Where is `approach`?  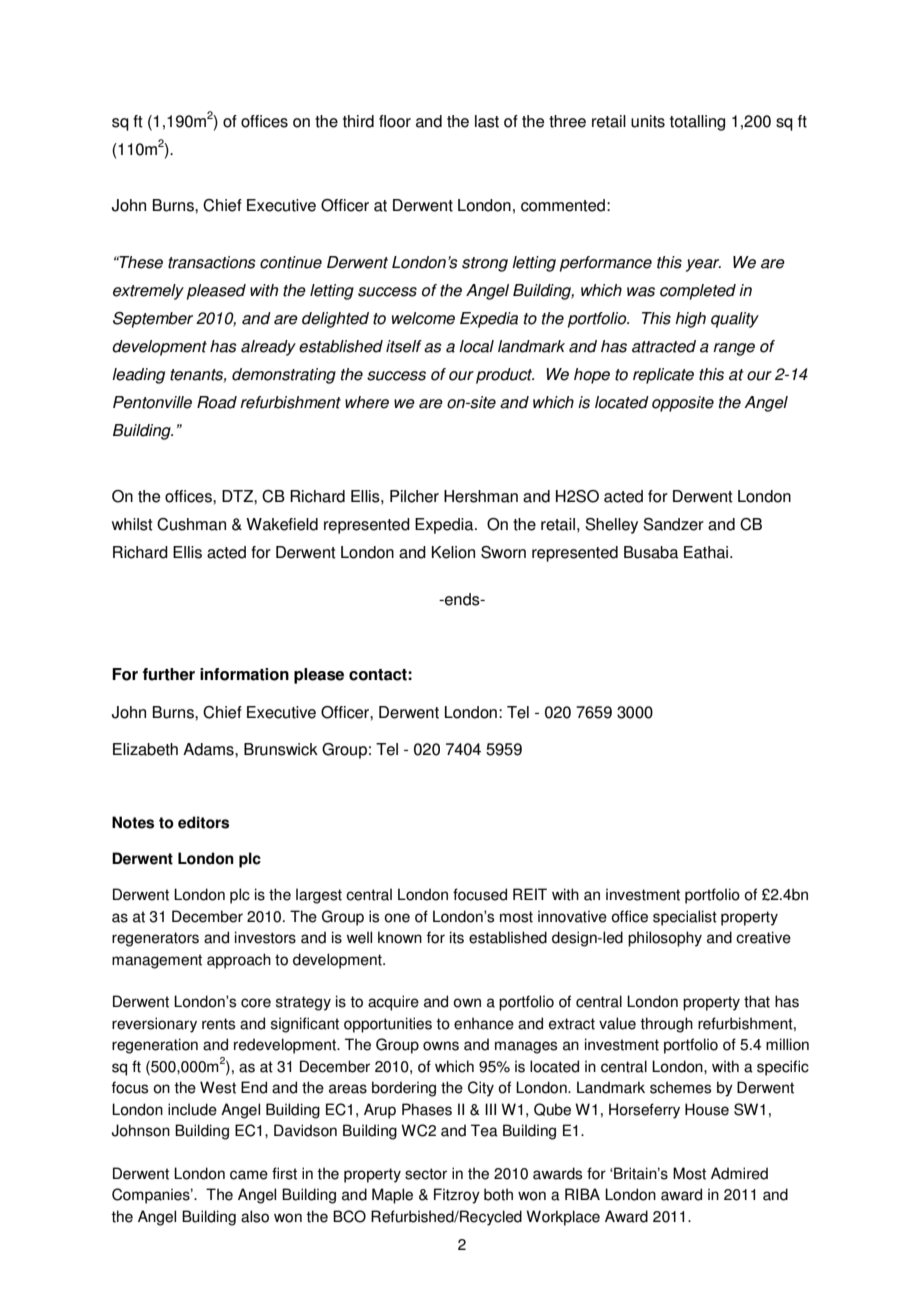
approach is located at coordinates (239, 961).
